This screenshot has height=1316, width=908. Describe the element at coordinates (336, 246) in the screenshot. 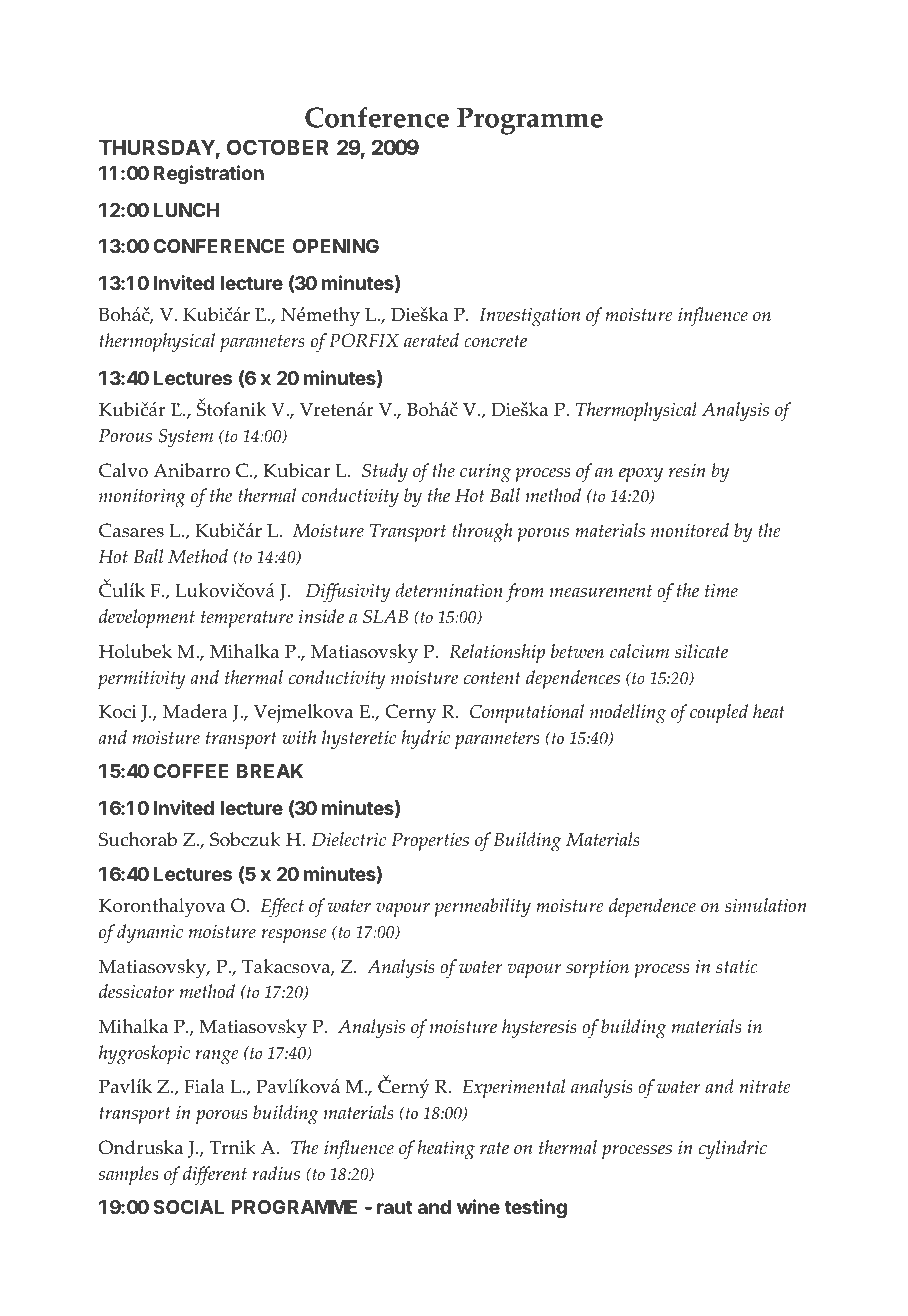

I see `OPENING` at that location.
